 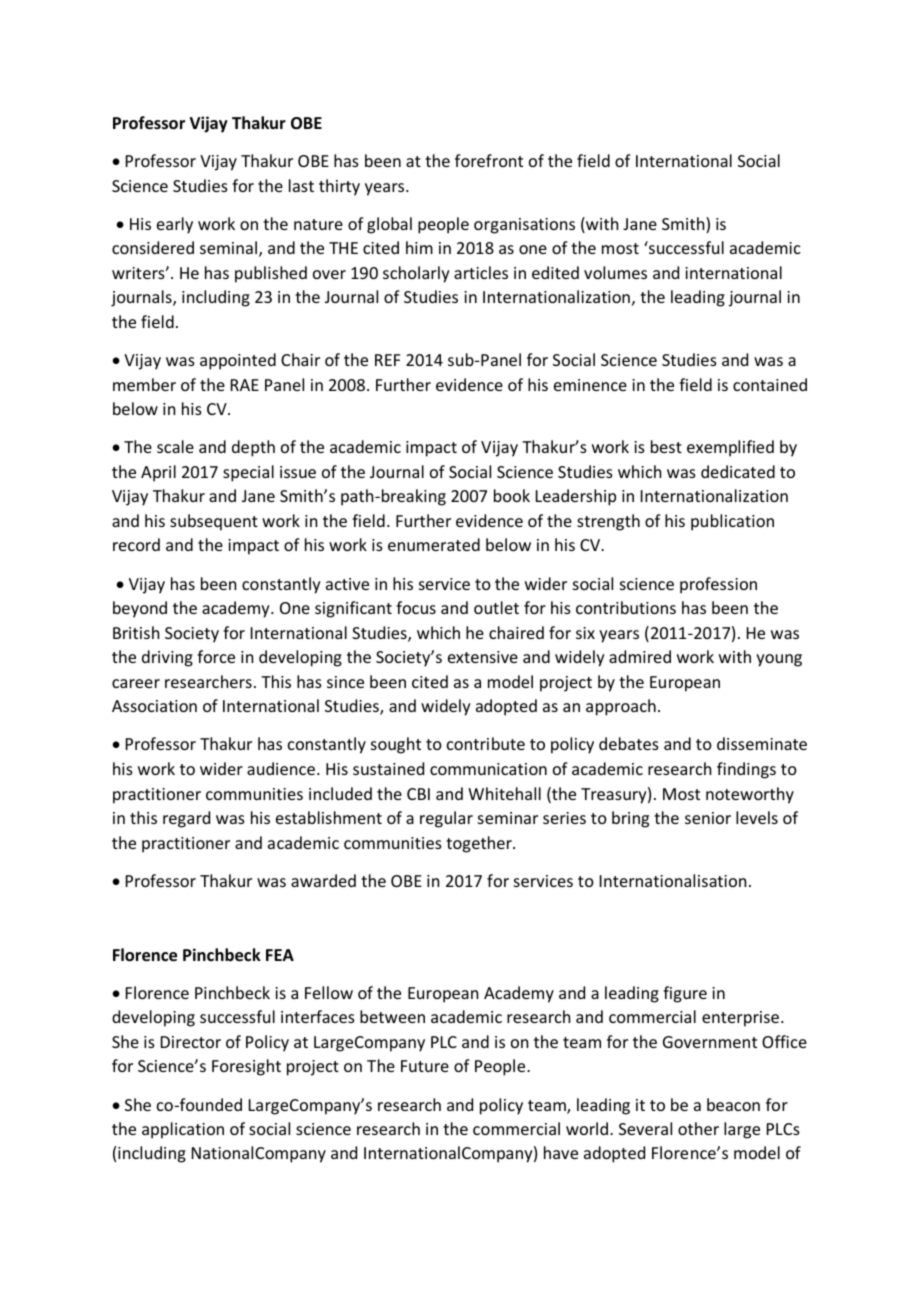 What do you see at coordinates (708, 818) in the screenshot?
I see `senior` at bounding box center [708, 818].
